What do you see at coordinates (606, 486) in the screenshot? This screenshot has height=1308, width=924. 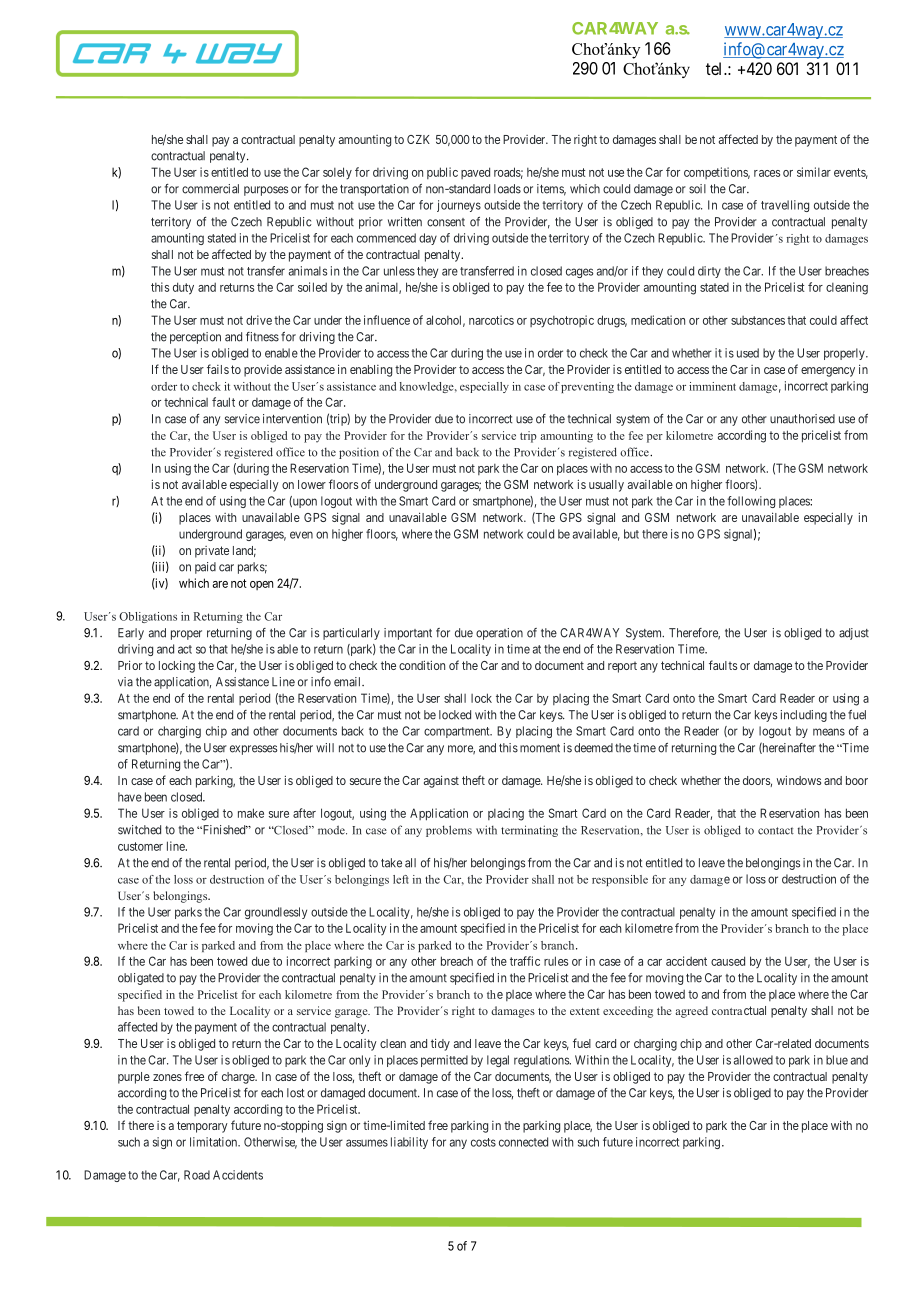 I see `usually` at bounding box center [606, 486].
